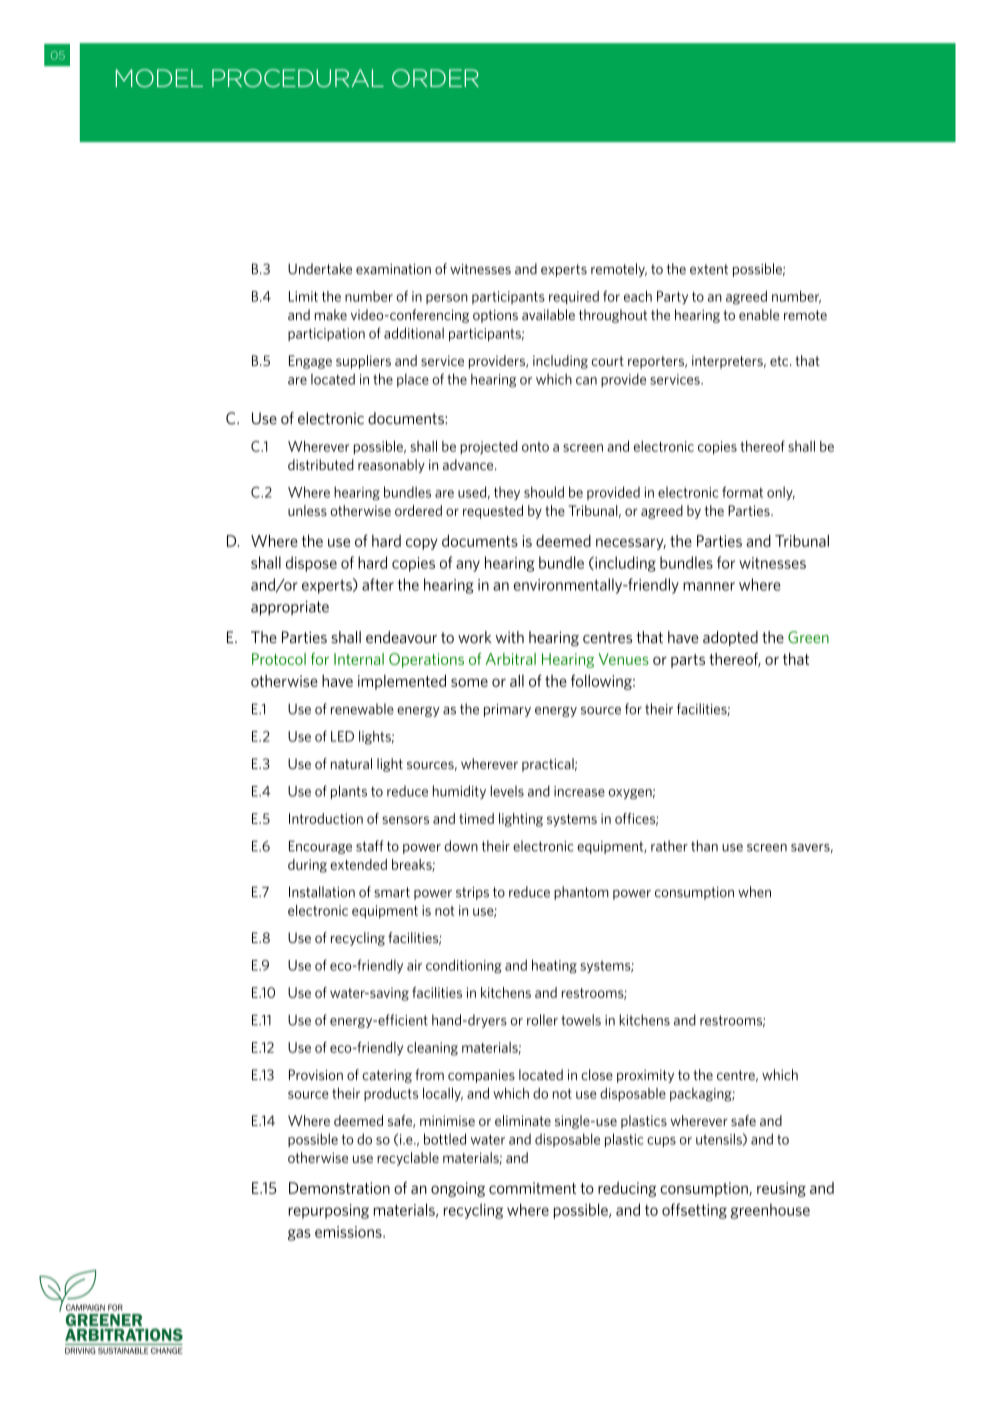 This document has width=1000, height=1415. I want to click on unless, so click(307, 510).
